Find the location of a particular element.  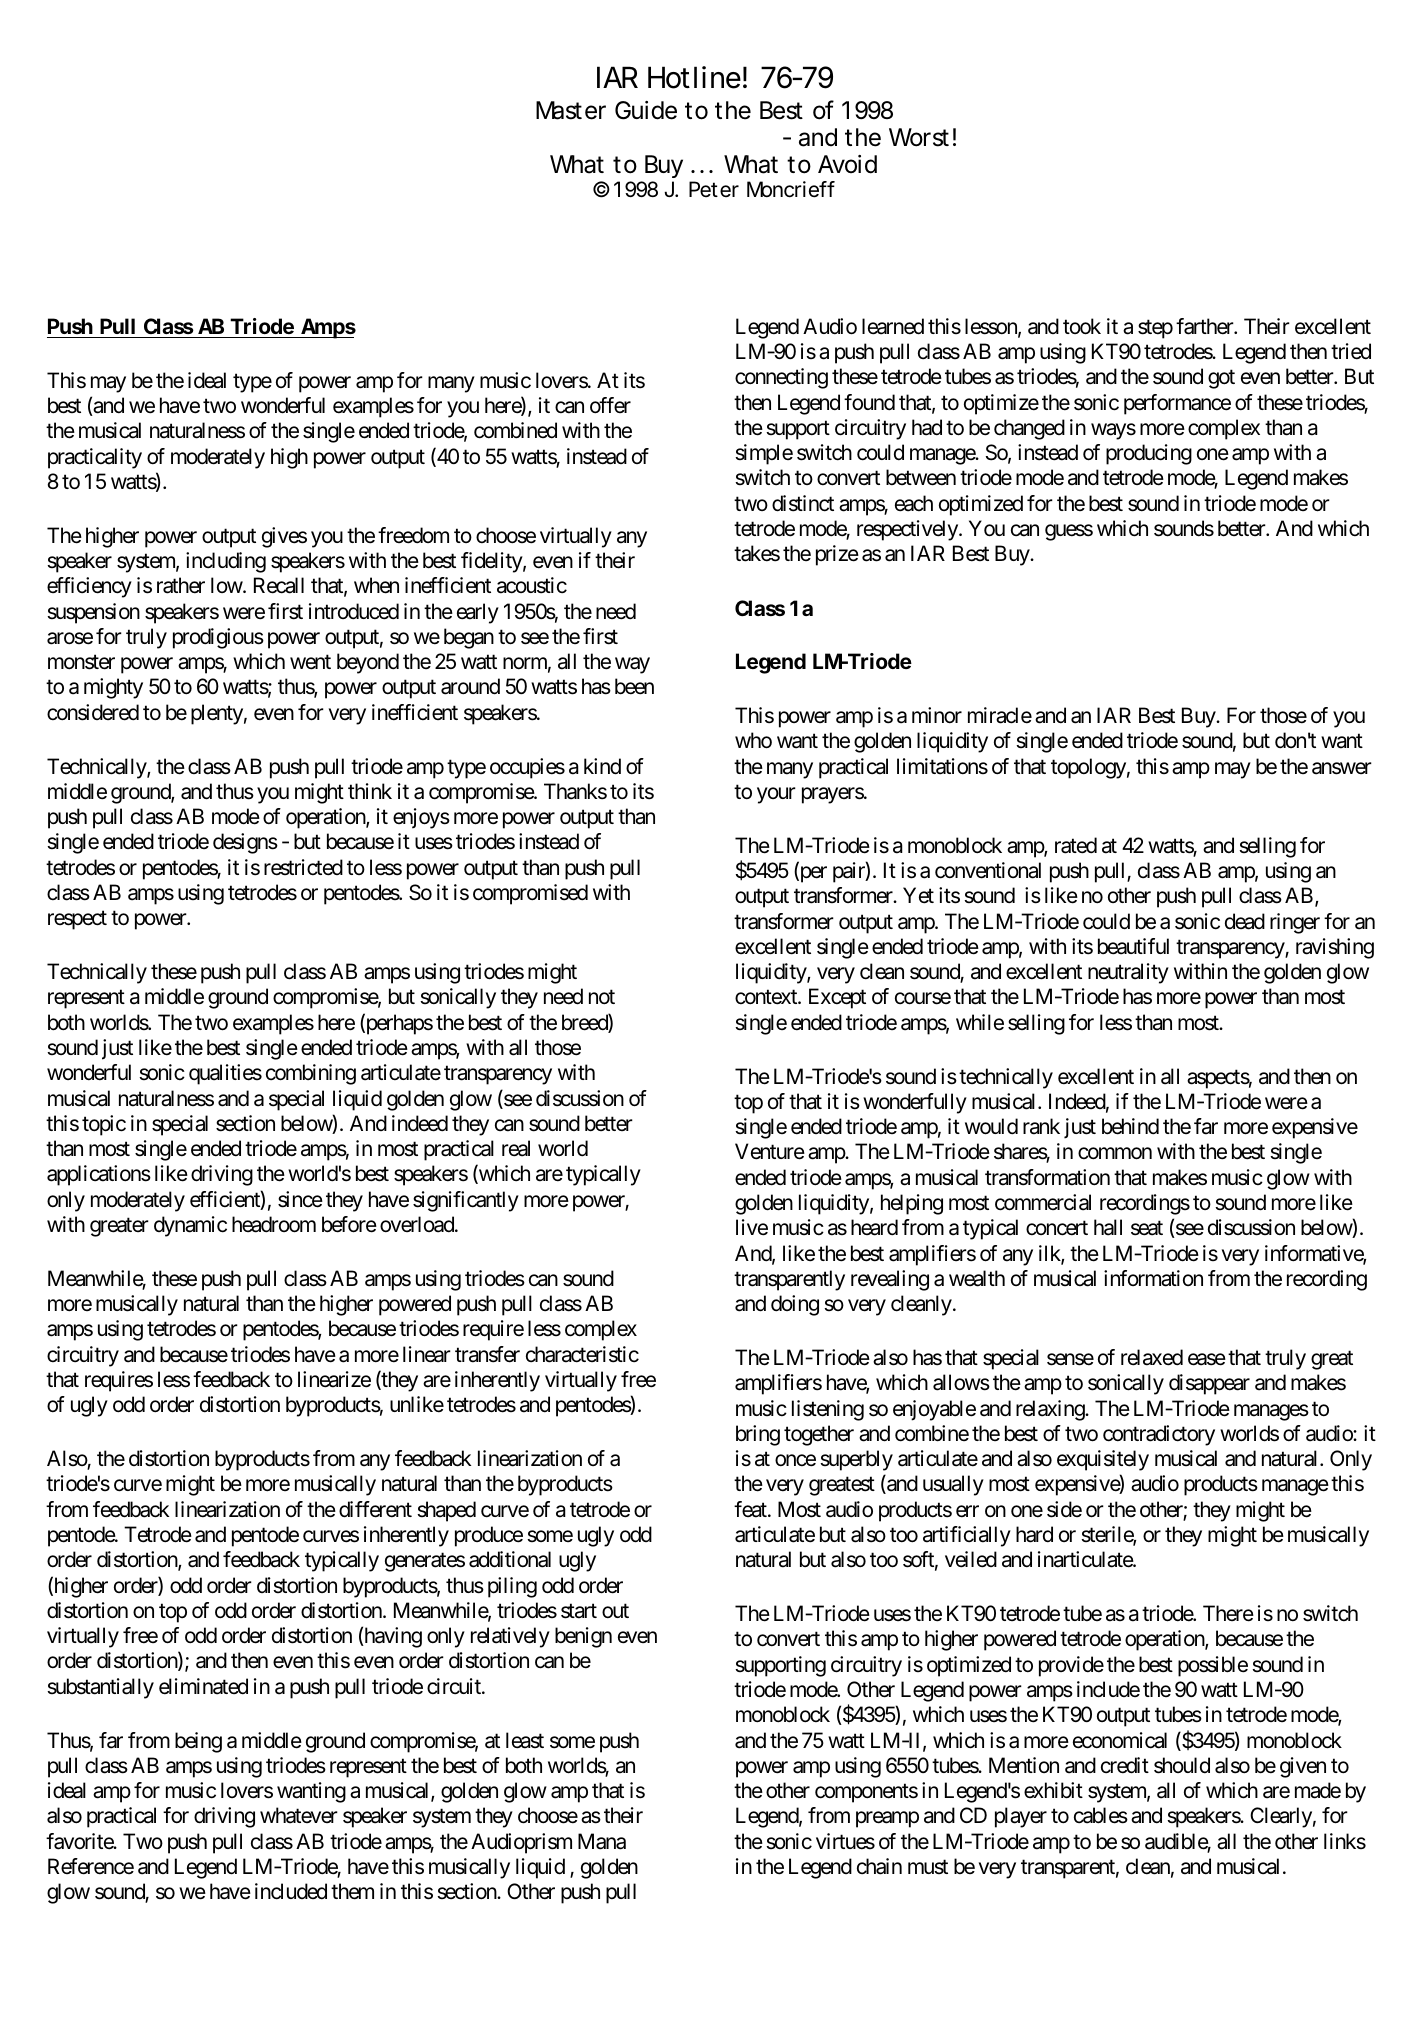

including is located at coordinates (226, 562).
